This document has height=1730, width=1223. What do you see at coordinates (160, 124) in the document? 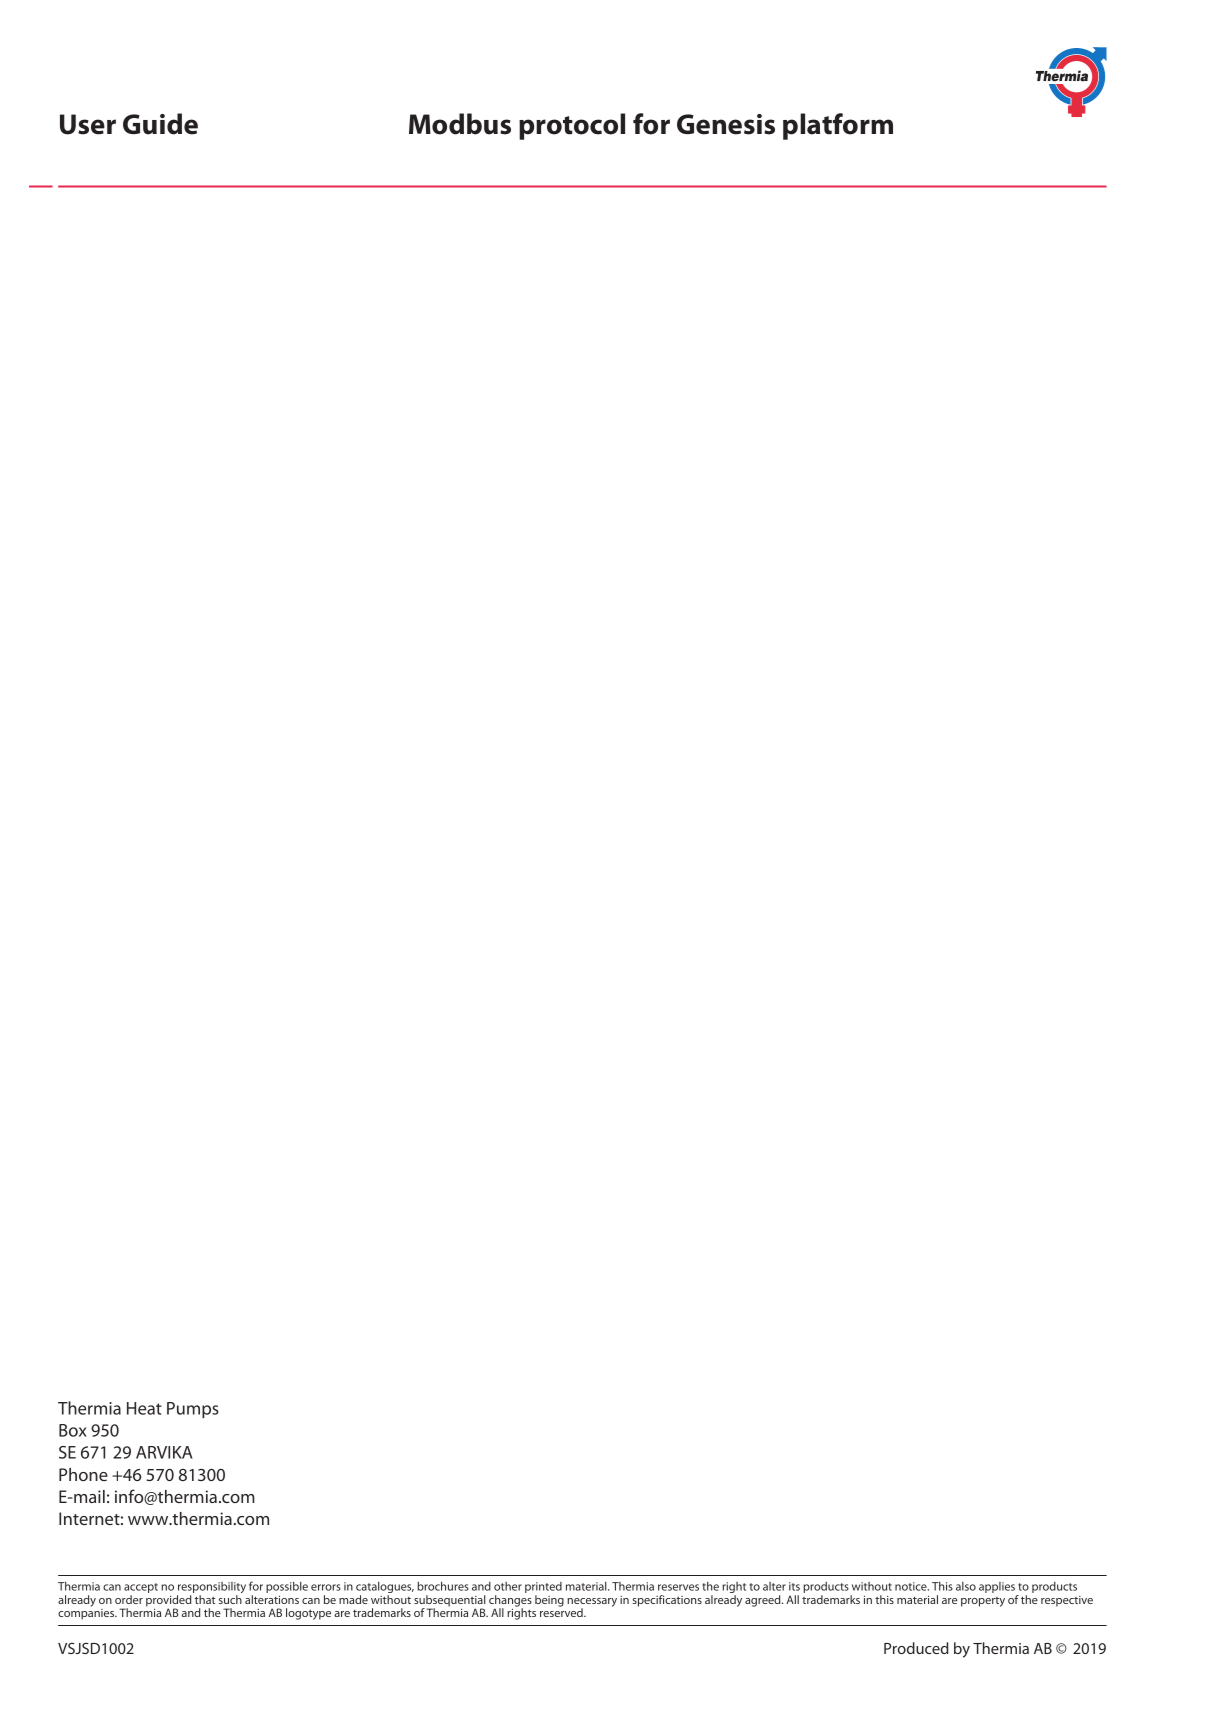
I see `Guide` at bounding box center [160, 124].
